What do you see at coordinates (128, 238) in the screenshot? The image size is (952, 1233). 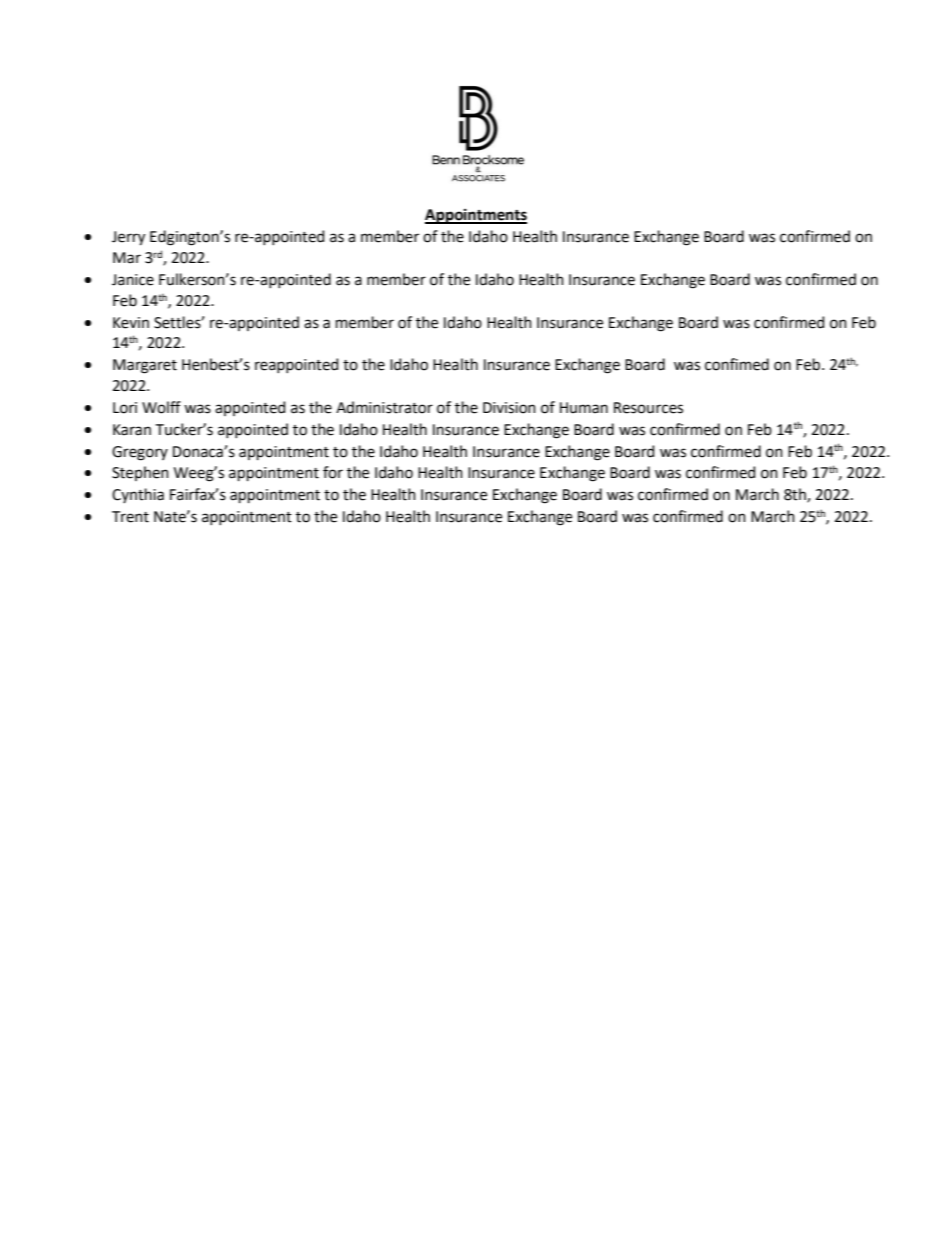 I see `Jerry` at bounding box center [128, 238].
